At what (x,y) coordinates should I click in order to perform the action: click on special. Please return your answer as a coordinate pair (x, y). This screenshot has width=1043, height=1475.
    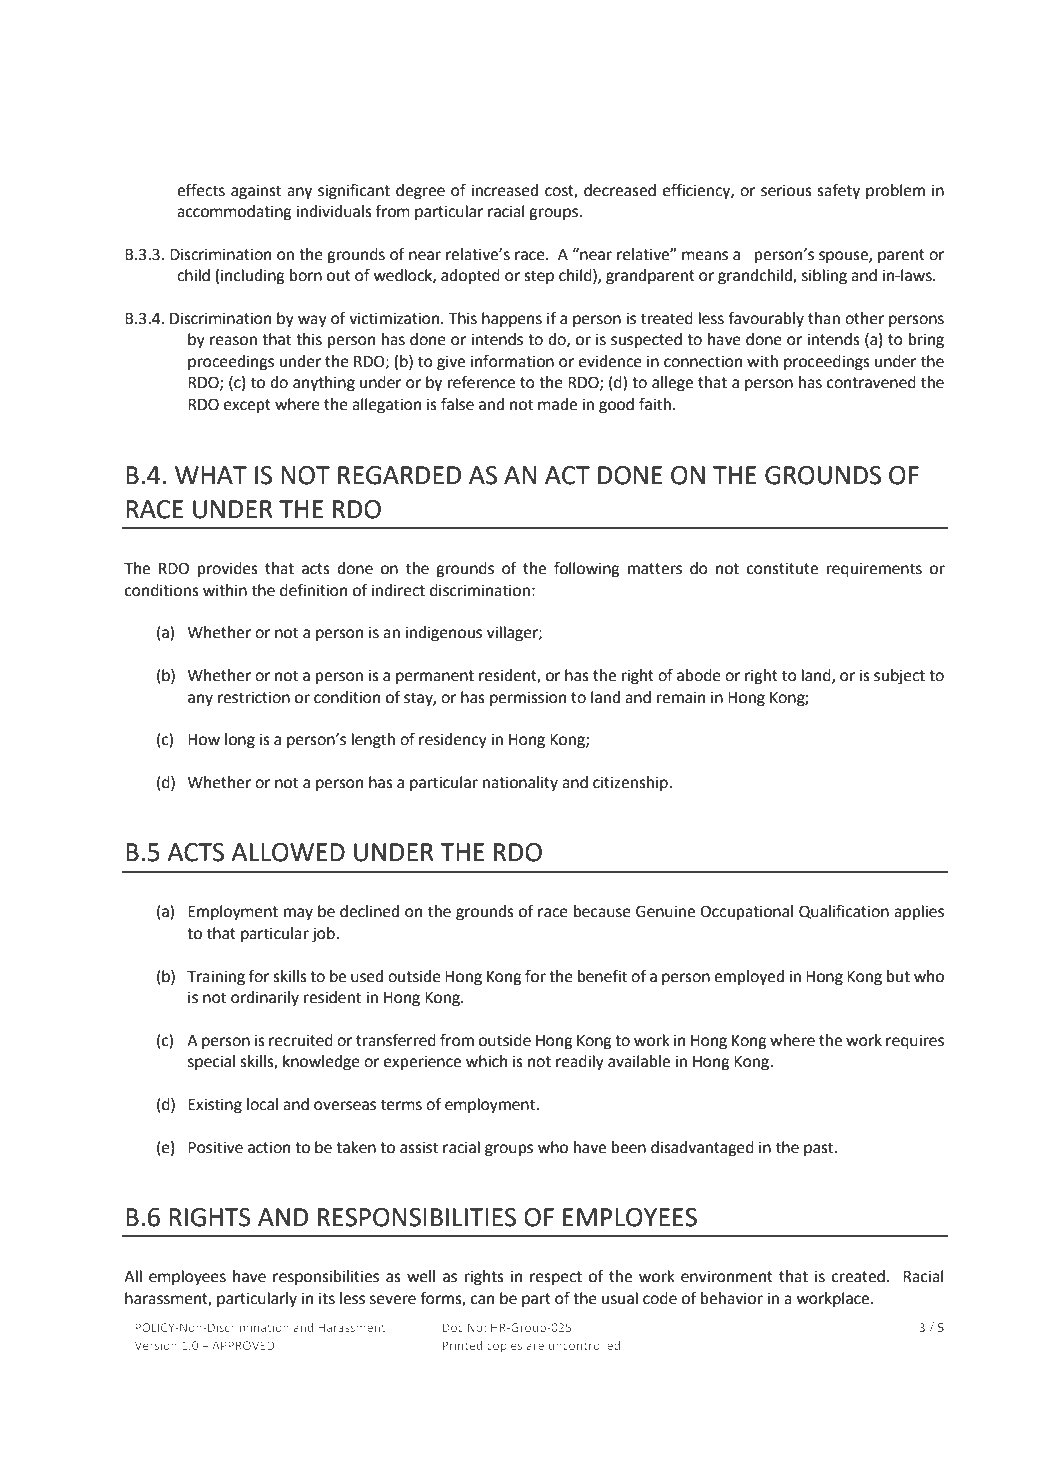
    Looking at the image, I should click on (211, 1063).
